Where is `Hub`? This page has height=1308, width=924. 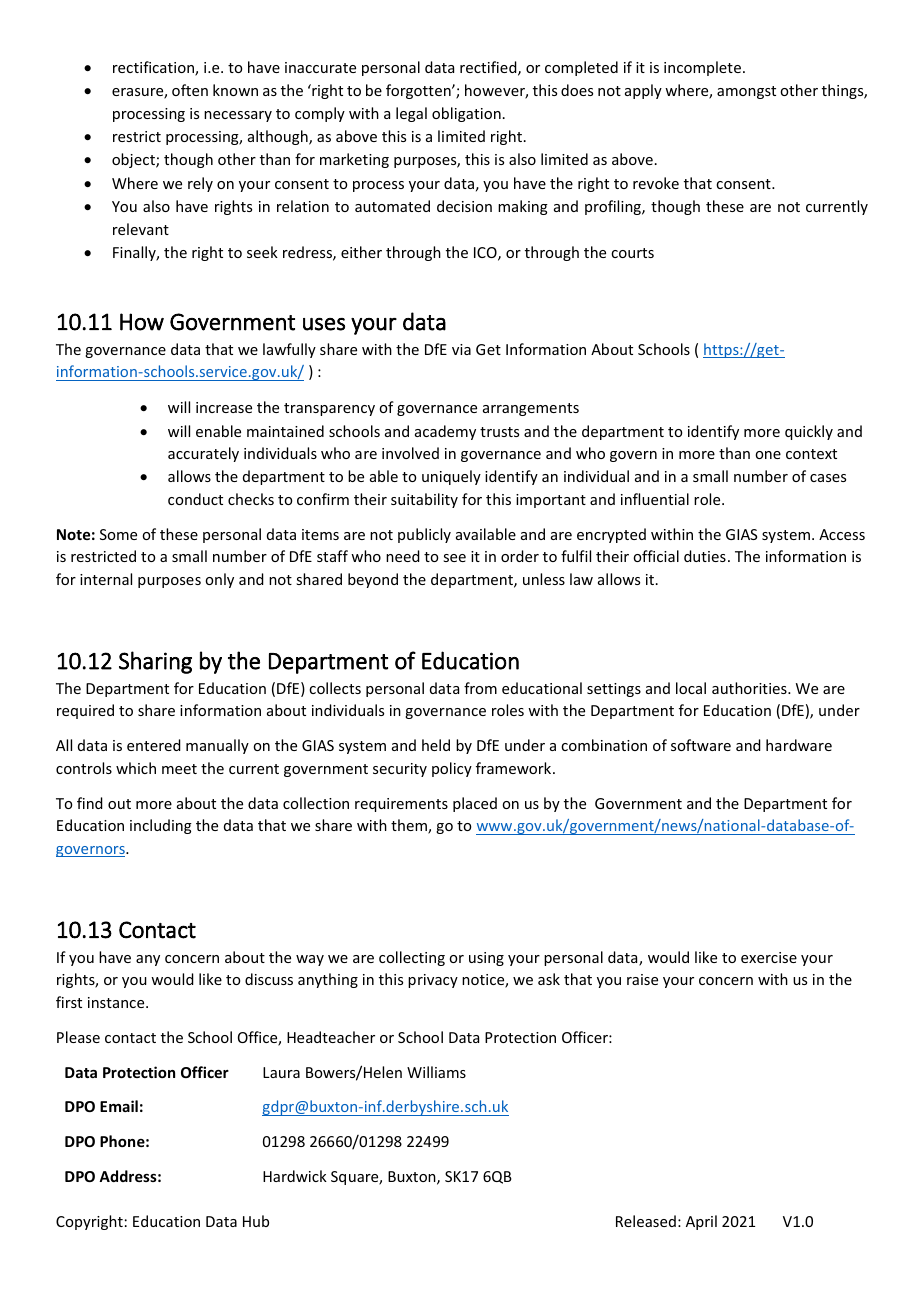
Hub is located at coordinates (256, 1221).
